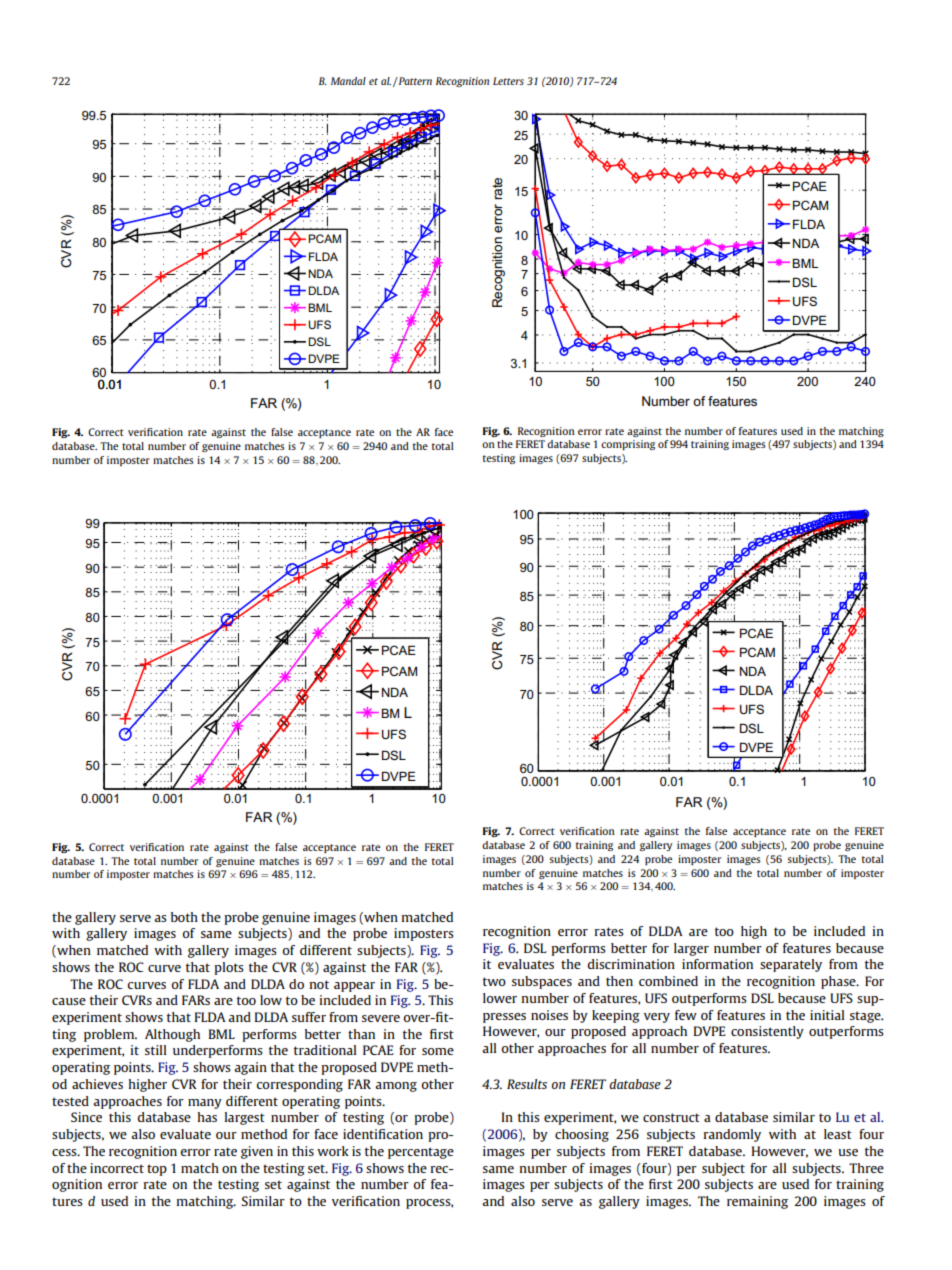  Describe the element at coordinates (508, 81) in the screenshot. I see `Letters` at that location.
